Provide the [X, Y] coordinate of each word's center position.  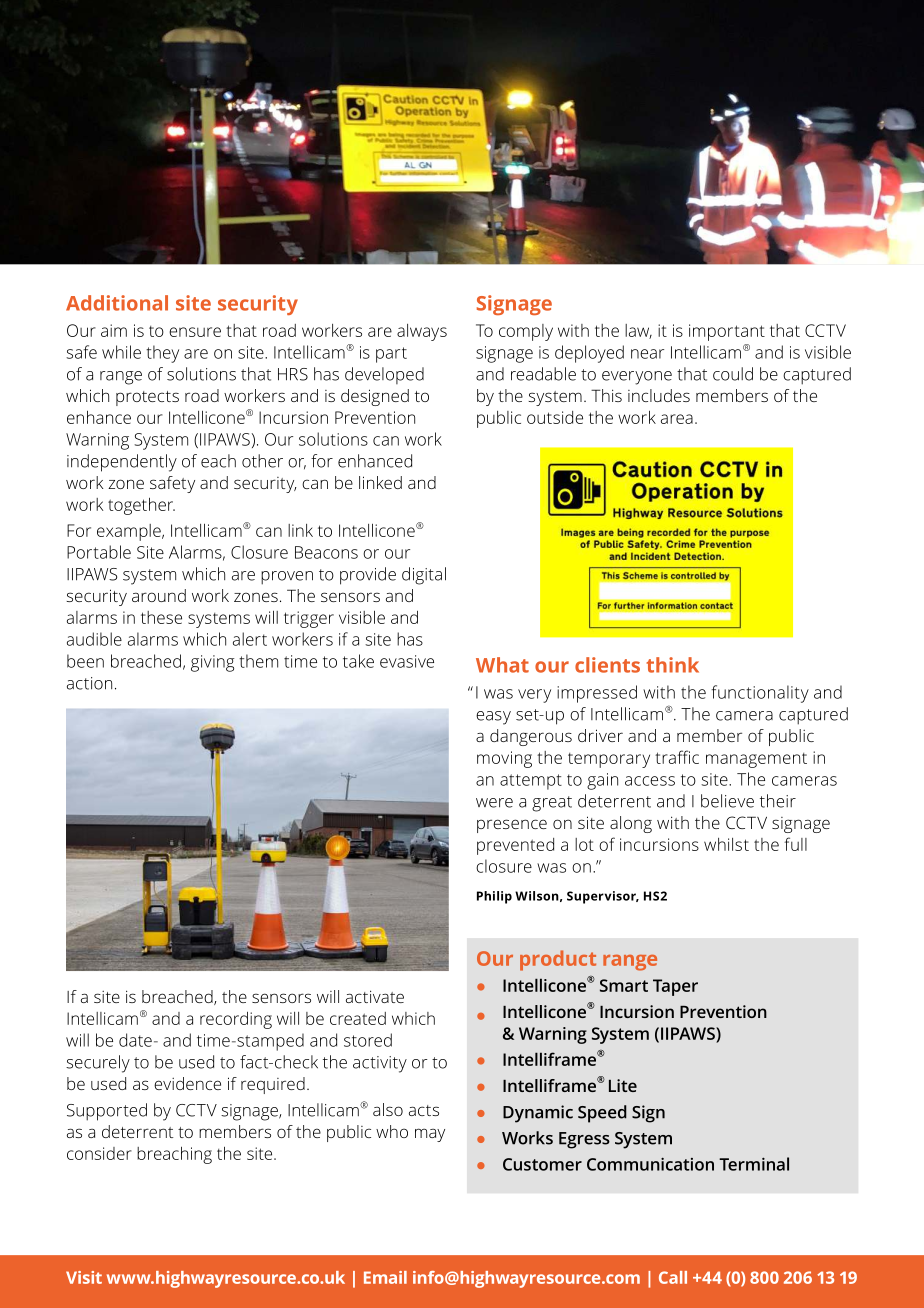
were [494, 803]
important [727, 332]
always [422, 332]
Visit [84, 1277]
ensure [195, 332]
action [89, 683]
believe [727, 801]
